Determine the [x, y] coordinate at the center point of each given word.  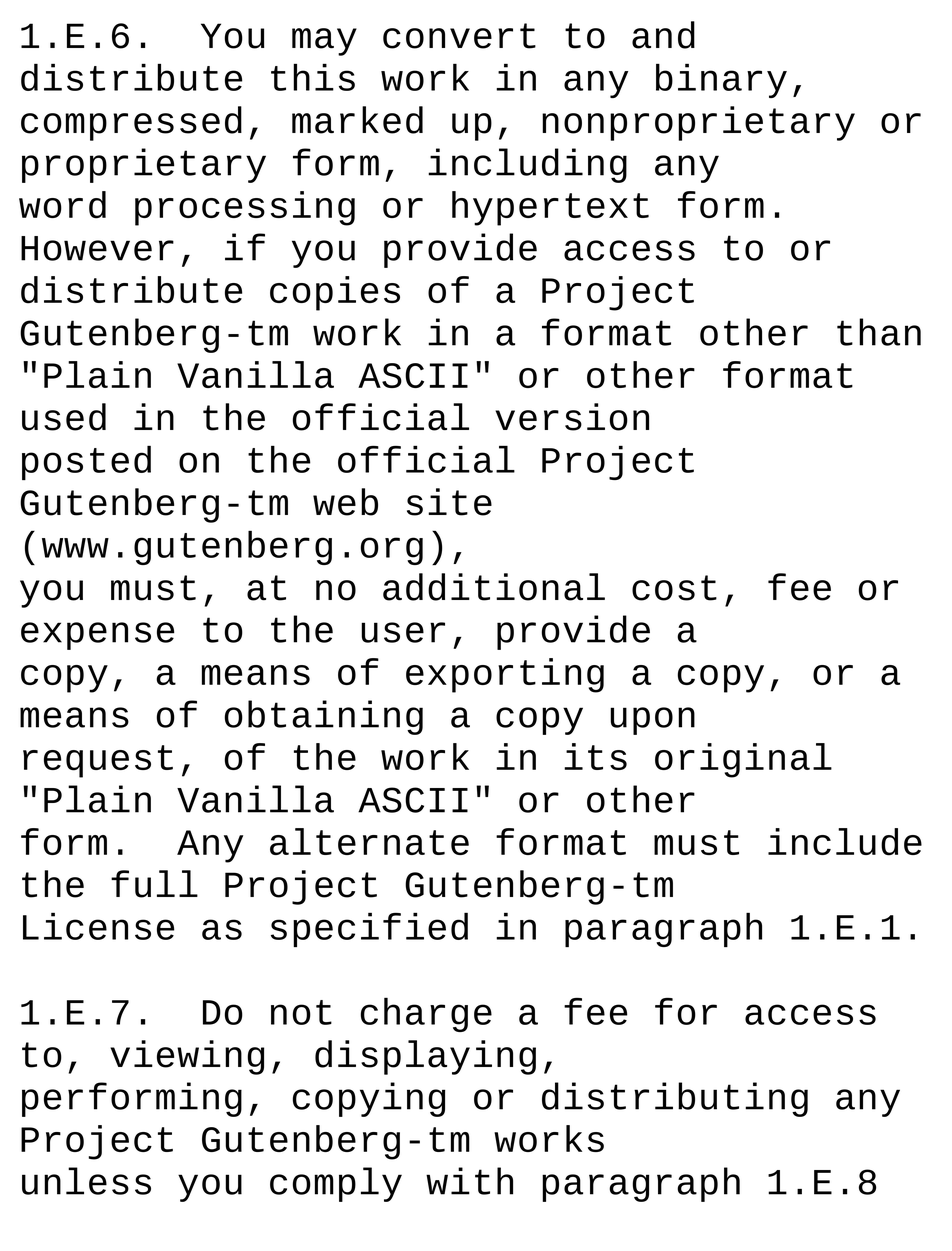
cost [674, 588]
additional [494, 587]
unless [86, 1181]
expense [97, 636]
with [469, 1181]
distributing [675, 1099]
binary [721, 80]
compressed [131, 123]
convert [459, 36]
